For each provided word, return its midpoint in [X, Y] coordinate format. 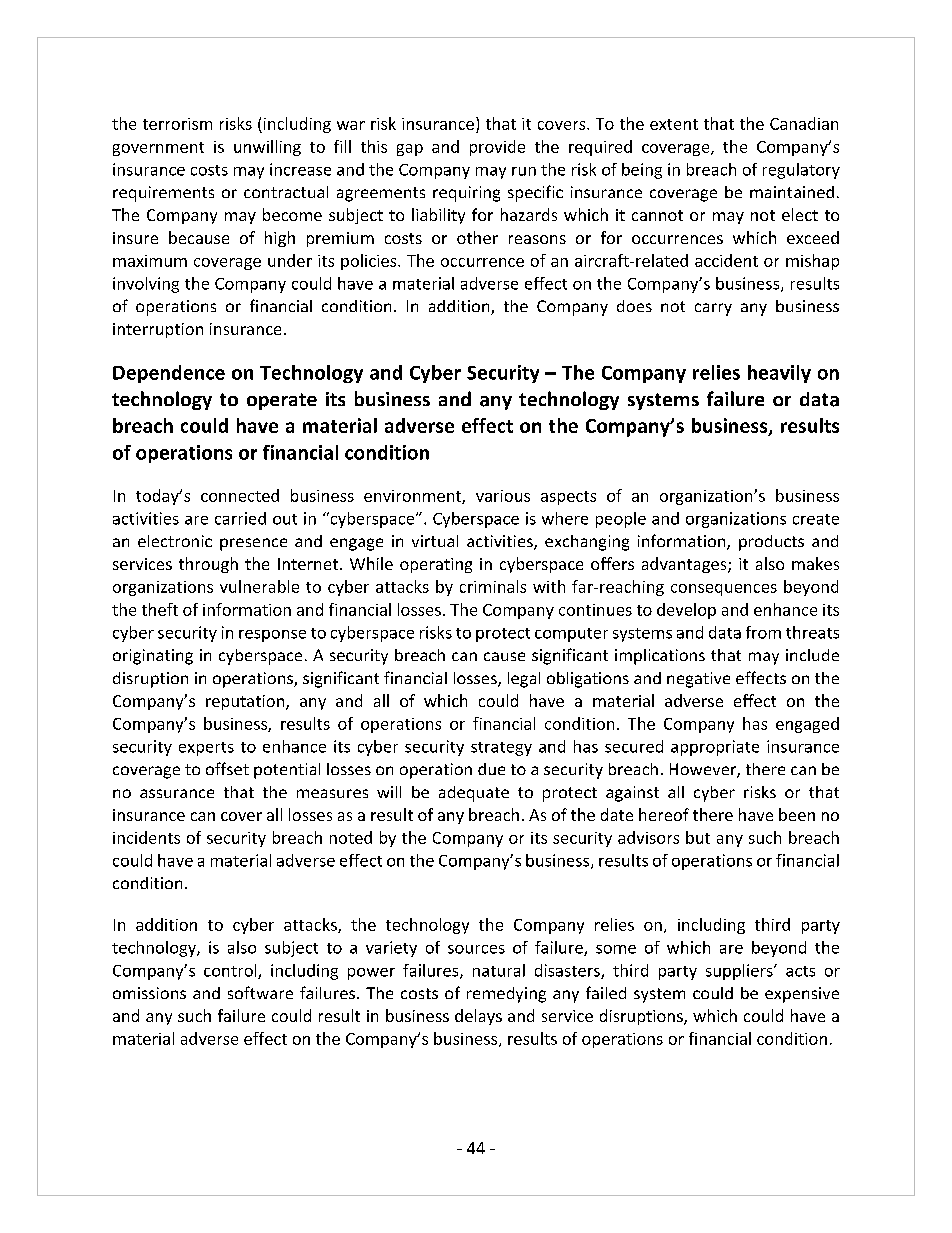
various [503, 496]
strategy [501, 749]
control [231, 971]
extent [674, 124]
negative [698, 680]
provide [497, 148]
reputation [246, 702]
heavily [779, 374]
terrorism [177, 124]
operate [282, 401]
